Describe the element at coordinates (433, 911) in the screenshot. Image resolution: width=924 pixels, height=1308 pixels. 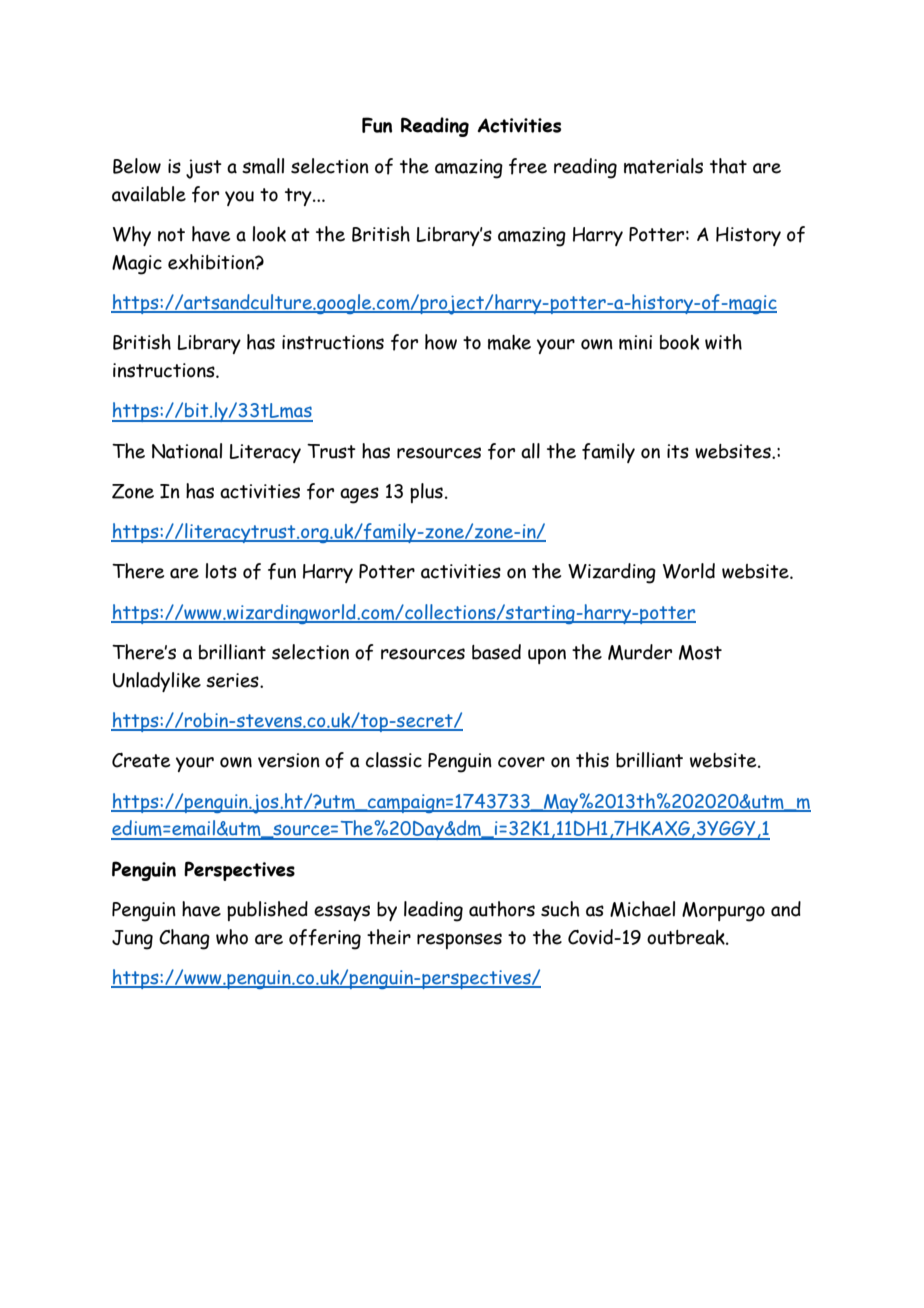
I see `leading` at that location.
